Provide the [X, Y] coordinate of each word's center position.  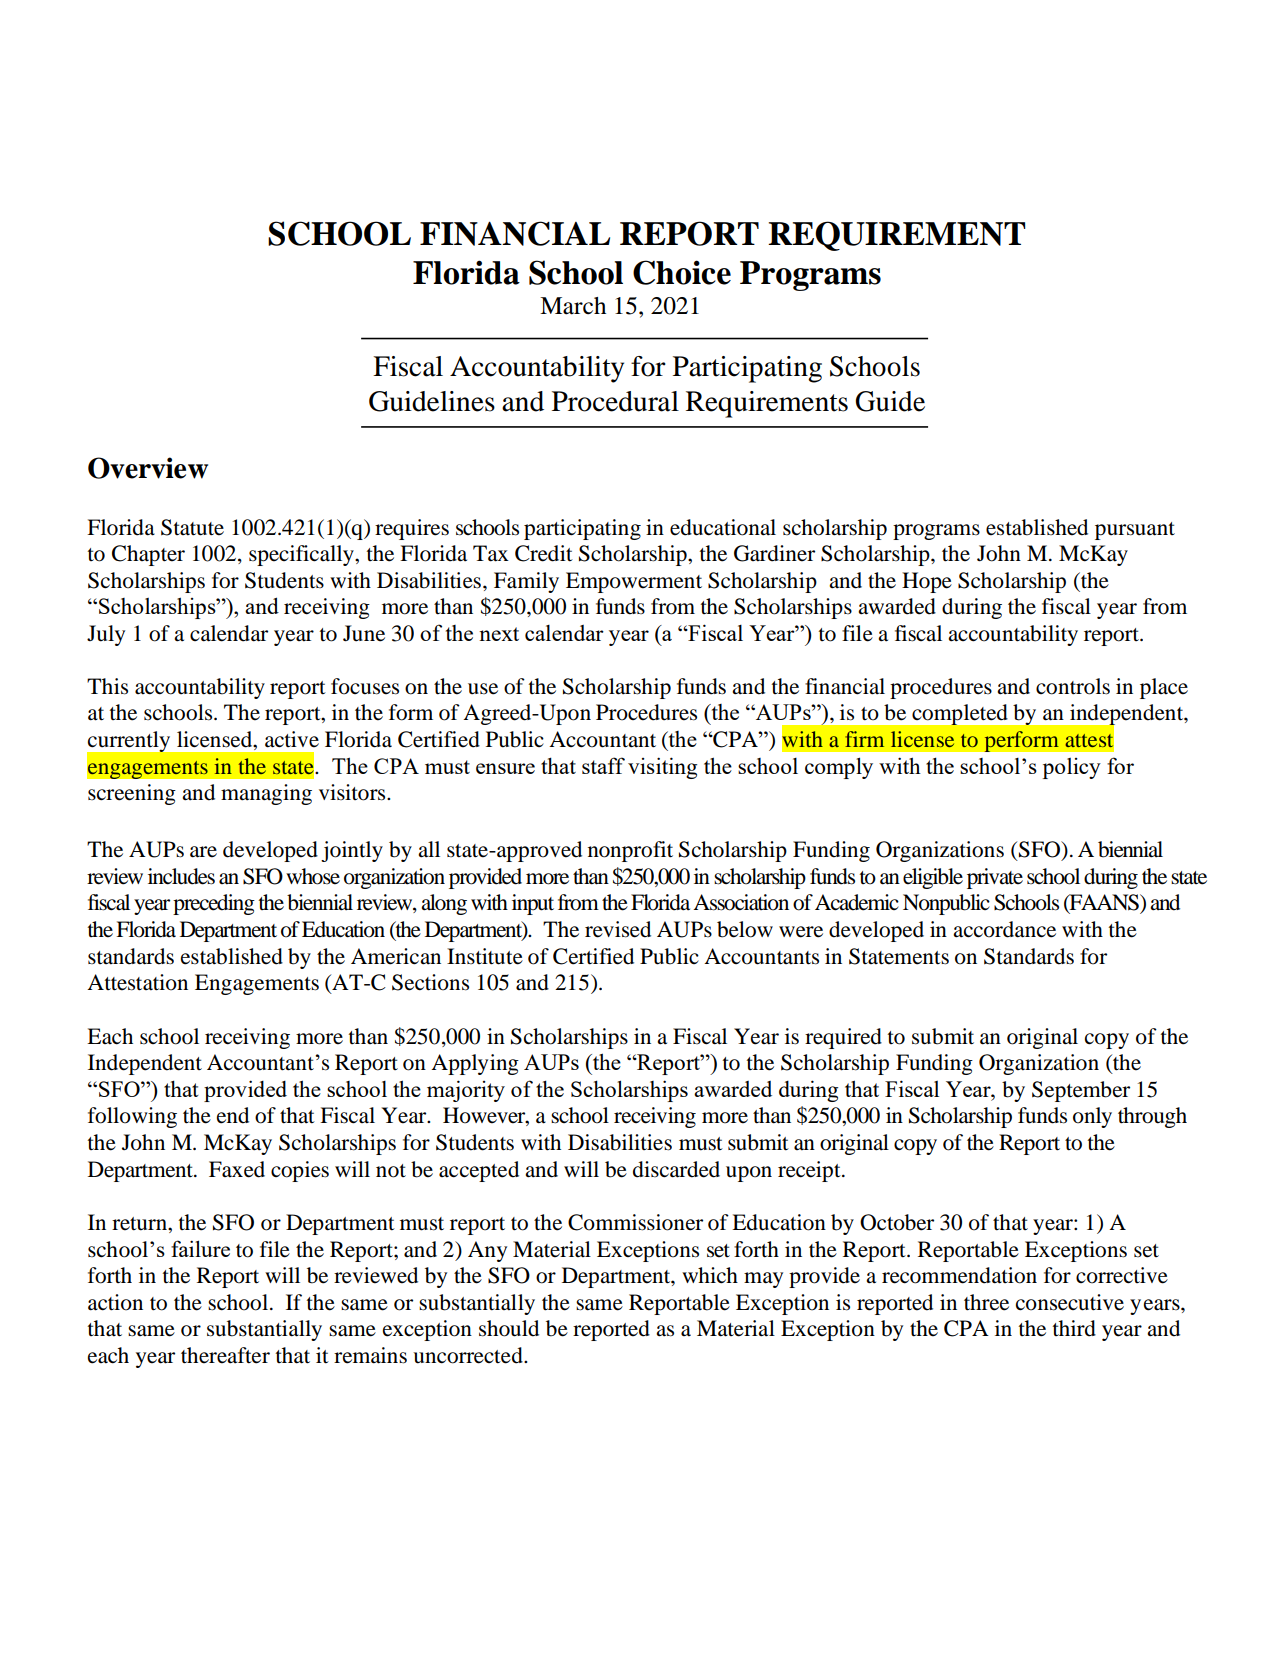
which [710, 1275]
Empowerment [634, 582]
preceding [214, 904]
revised [618, 929]
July [106, 635]
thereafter [225, 1355]
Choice [682, 272]
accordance [1004, 929]
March [573, 306]
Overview [148, 468]
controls [1073, 686]
